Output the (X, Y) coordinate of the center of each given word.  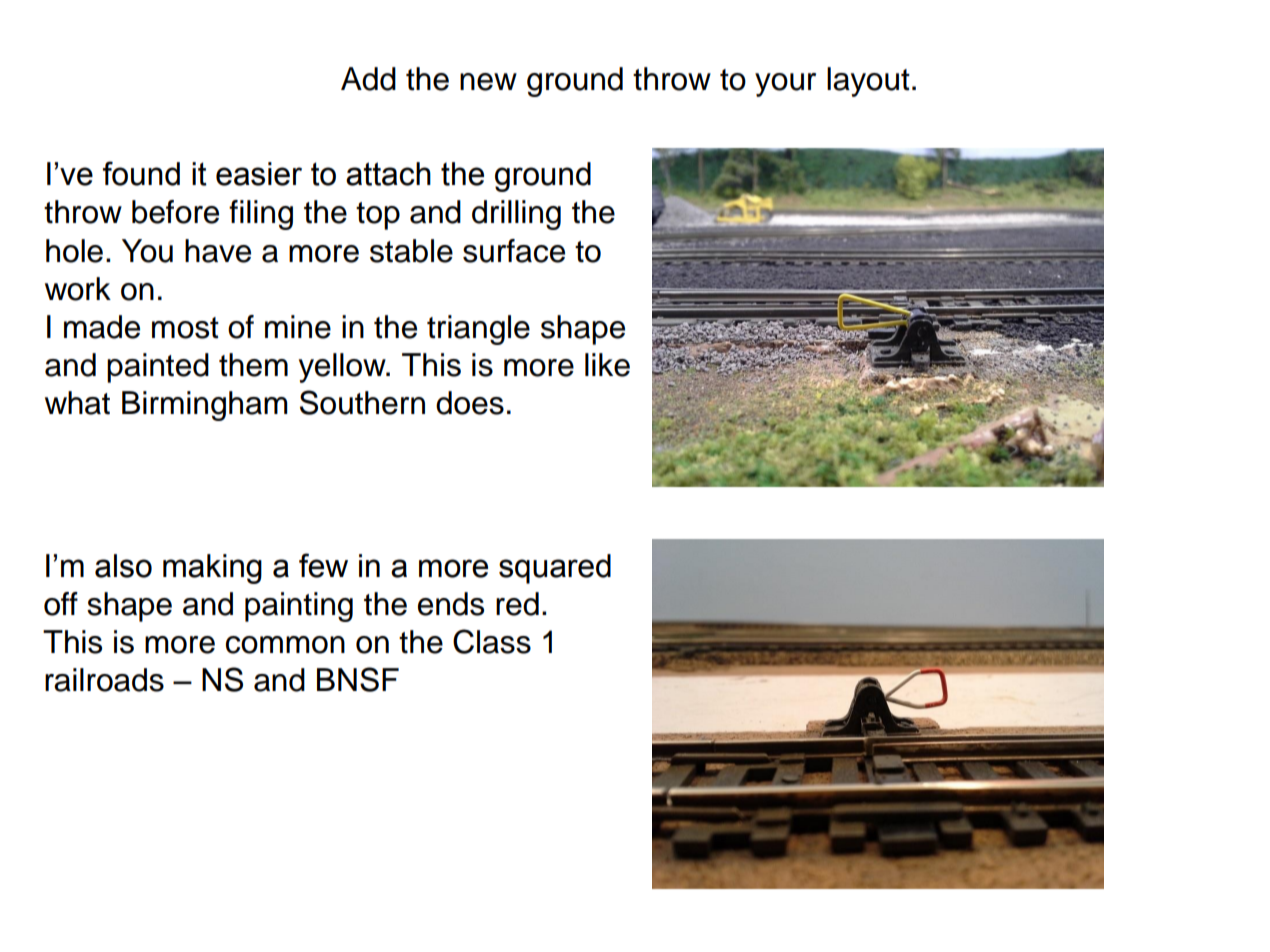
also (123, 566)
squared (555, 569)
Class (492, 641)
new (488, 82)
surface (514, 251)
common (285, 645)
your (785, 85)
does (470, 403)
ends (451, 604)
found (141, 173)
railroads (104, 680)
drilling (516, 215)
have (218, 251)
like (607, 365)
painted (158, 368)
